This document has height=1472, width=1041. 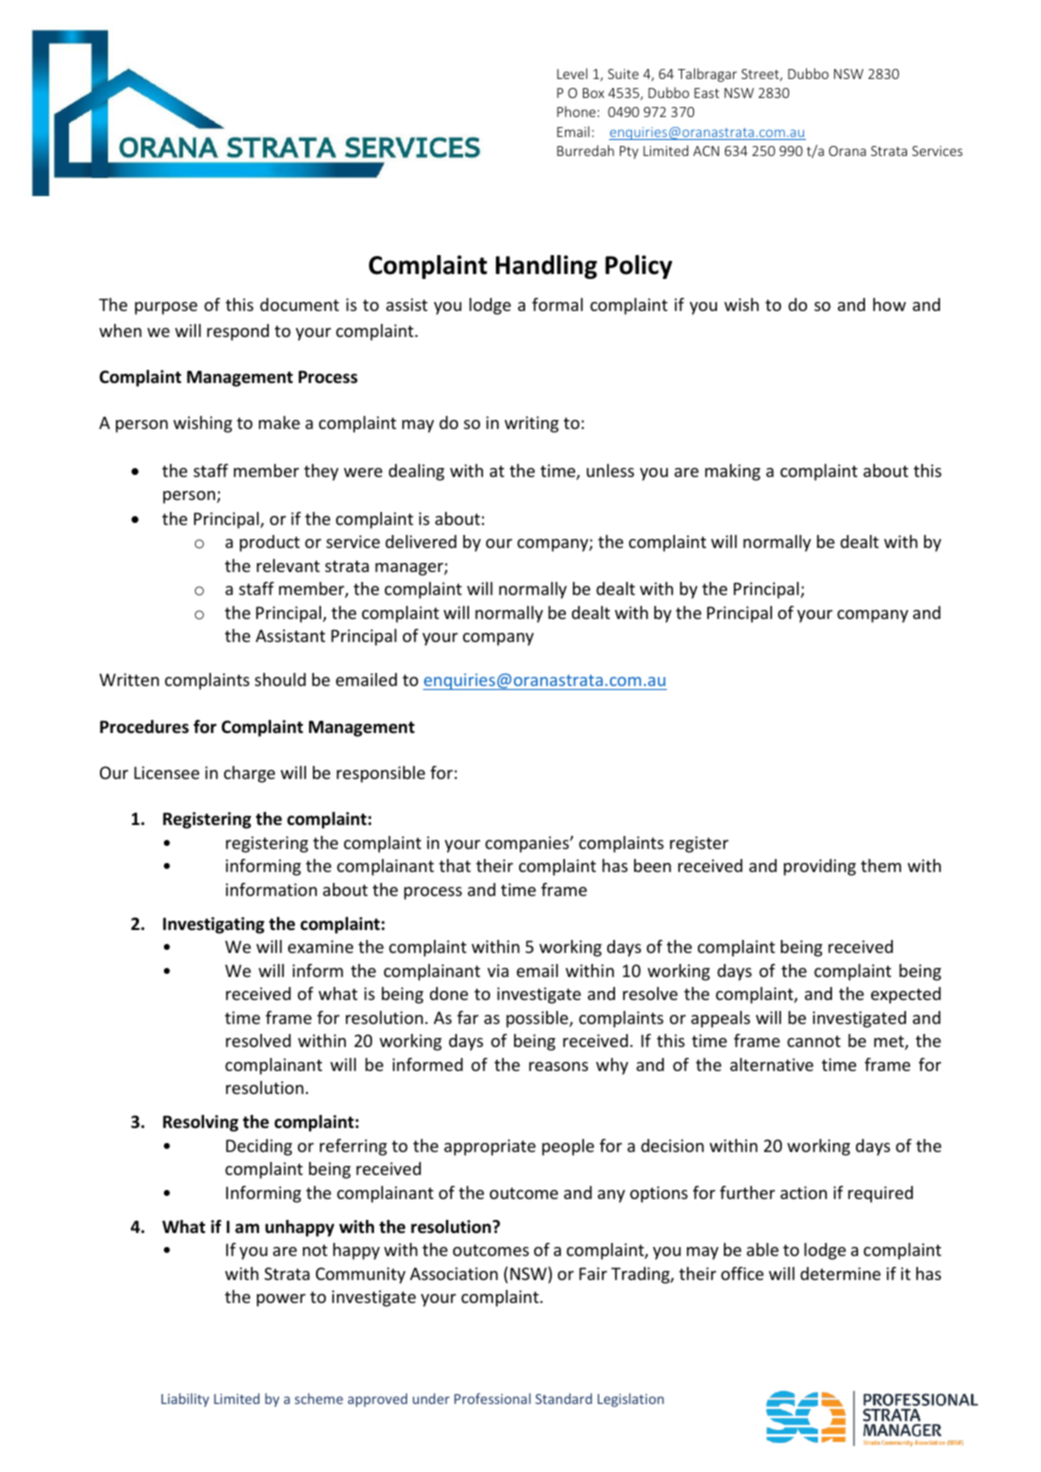 What do you see at coordinates (820, 867) in the document?
I see `providing` at bounding box center [820, 867].
